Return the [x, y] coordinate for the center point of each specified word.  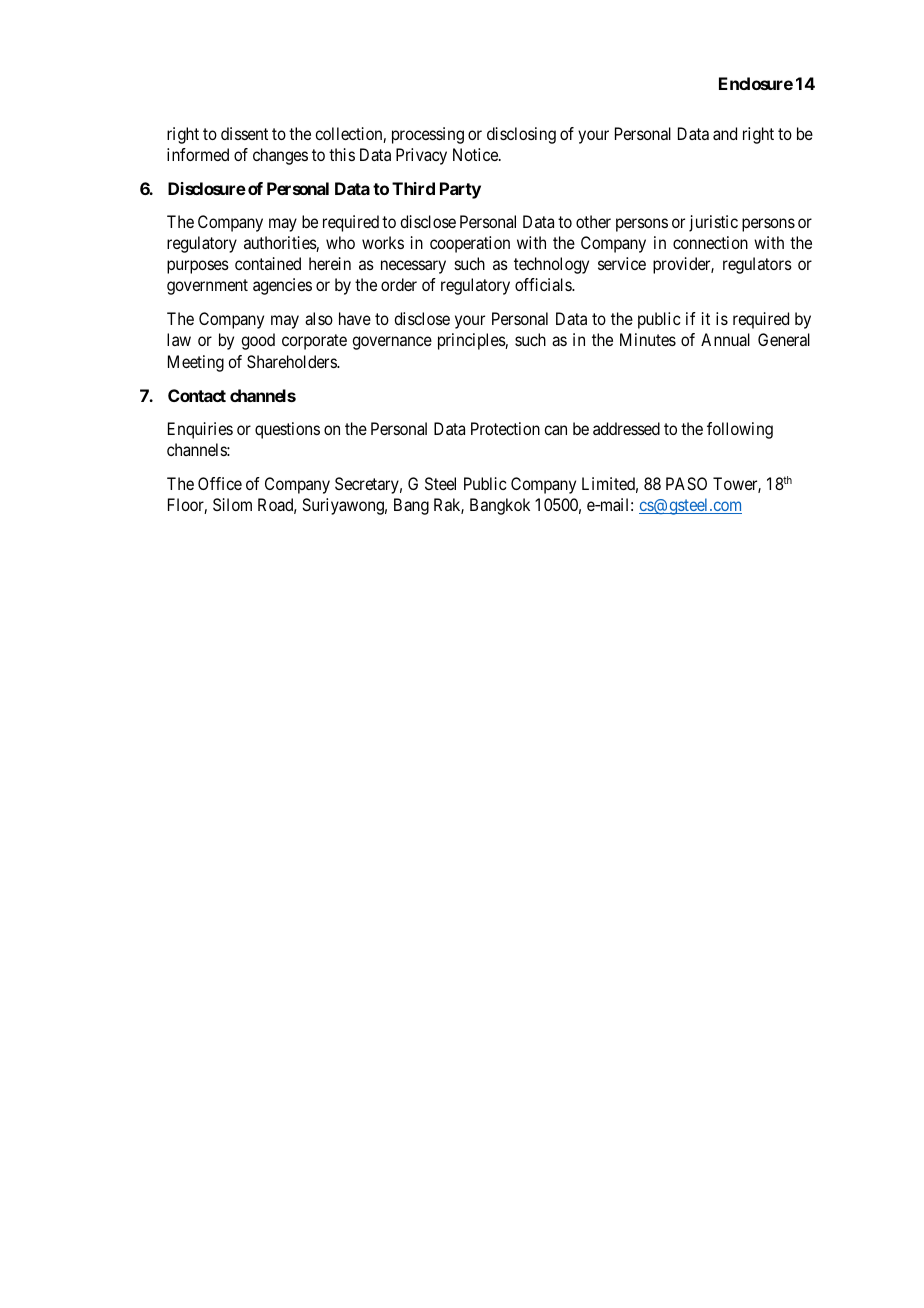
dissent [244, 133]
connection [710, 242]
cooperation [470, 244]
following [740, 430]
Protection [505, 428]
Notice [476, 154]
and [725, 133]
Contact [197, 395]
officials [544, 284]
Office [220, 483]
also [319, 318]
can [555, 430]
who [340, 242]
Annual [725, 339]
